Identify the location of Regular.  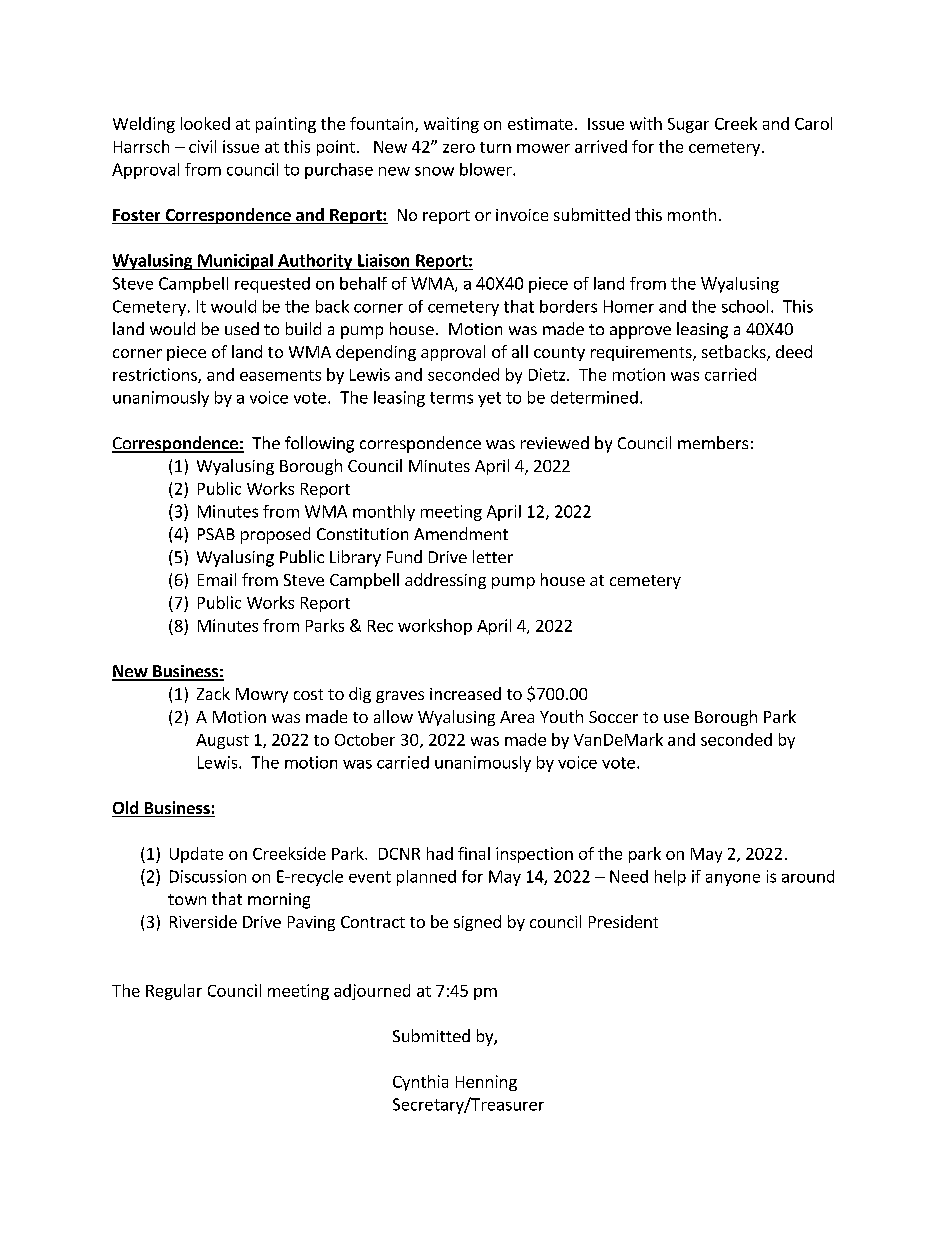
(174, 992).
